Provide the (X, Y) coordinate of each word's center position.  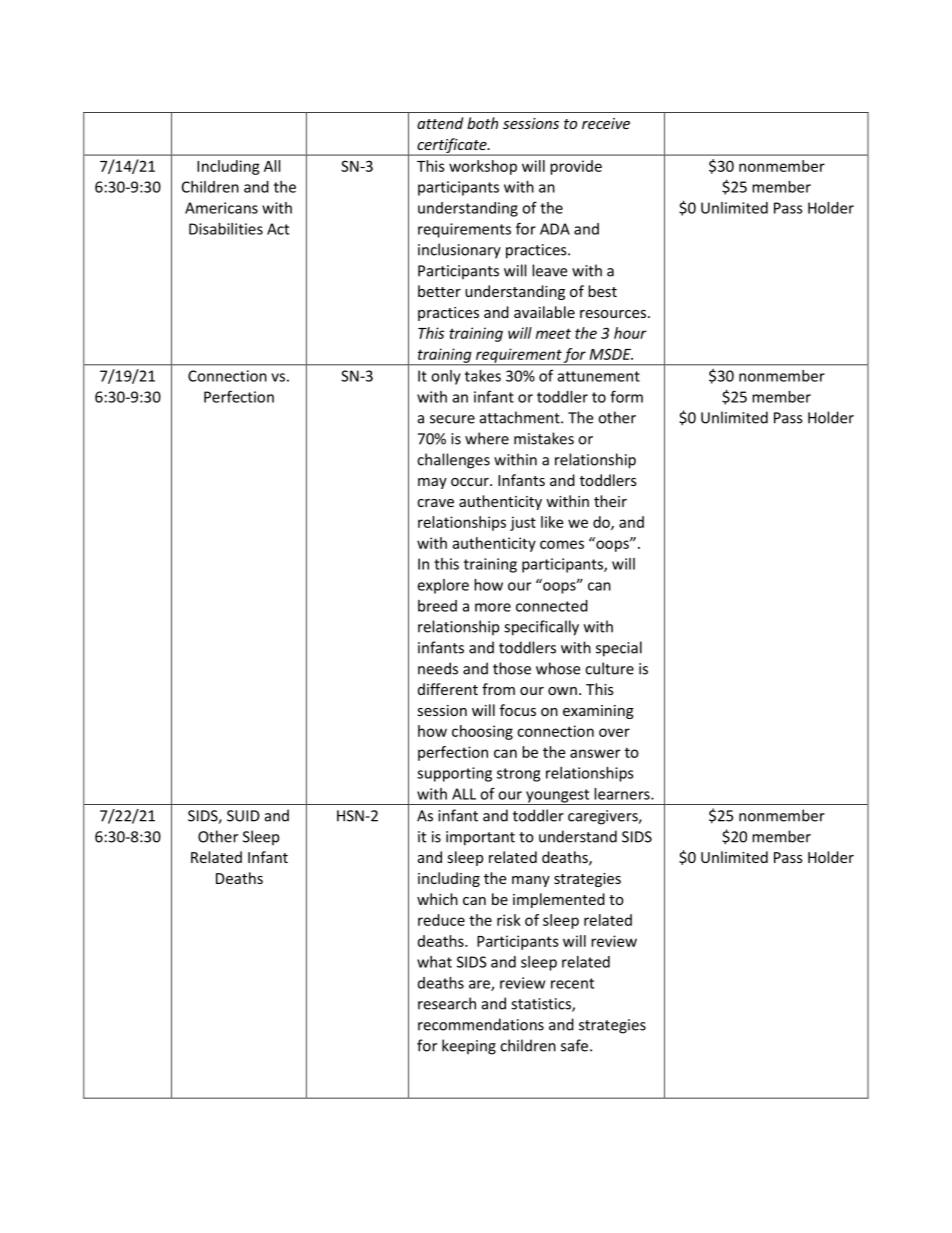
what (434, 962)
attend (440, 123)
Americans (221, 208)
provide (576, 167)
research (447, 1003)
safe (576, 1045)
